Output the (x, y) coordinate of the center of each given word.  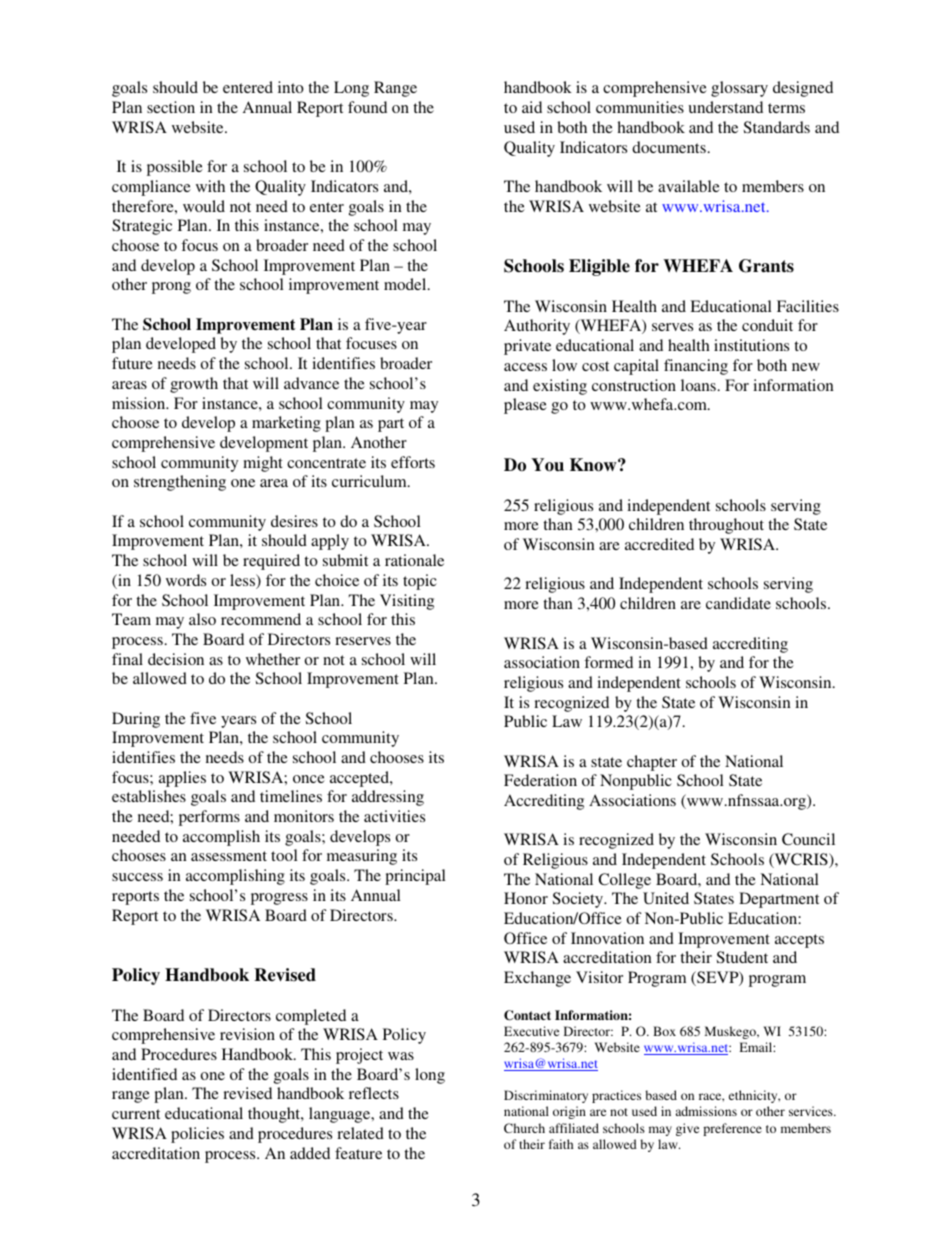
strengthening (180, 483)
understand (725, 107)
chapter (652, 763)
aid (532, 107)
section (171, 107)
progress (279, 899)
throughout (726, 526)
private (527, 347)
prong (171, 288)
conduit (767, 325)
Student (742, 957)
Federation (540, 780)
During (136, 720)
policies (197, 1135)
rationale (414, 560)
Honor (526, 898)
